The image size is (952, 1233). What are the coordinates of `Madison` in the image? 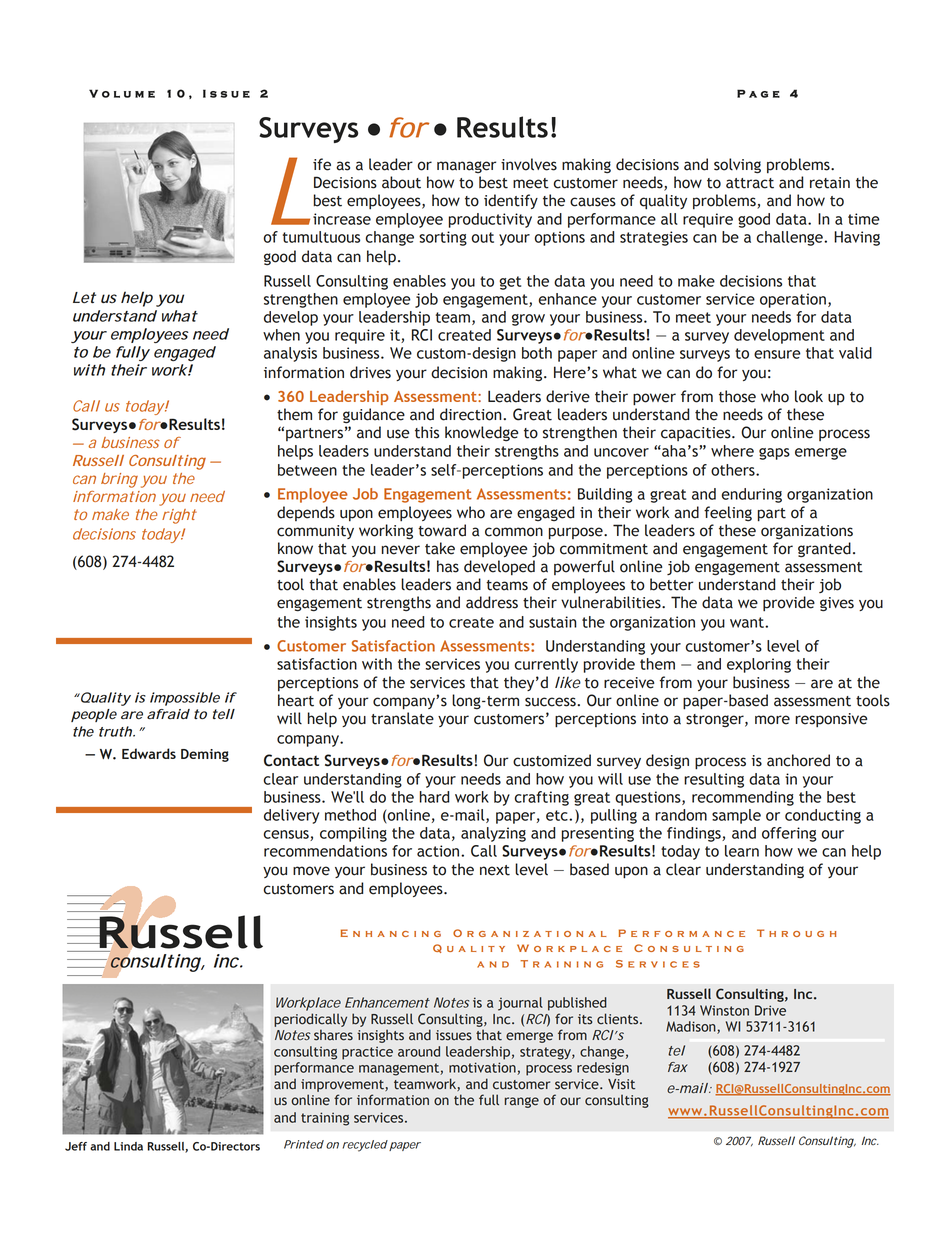 It's located at (692, 1027).
